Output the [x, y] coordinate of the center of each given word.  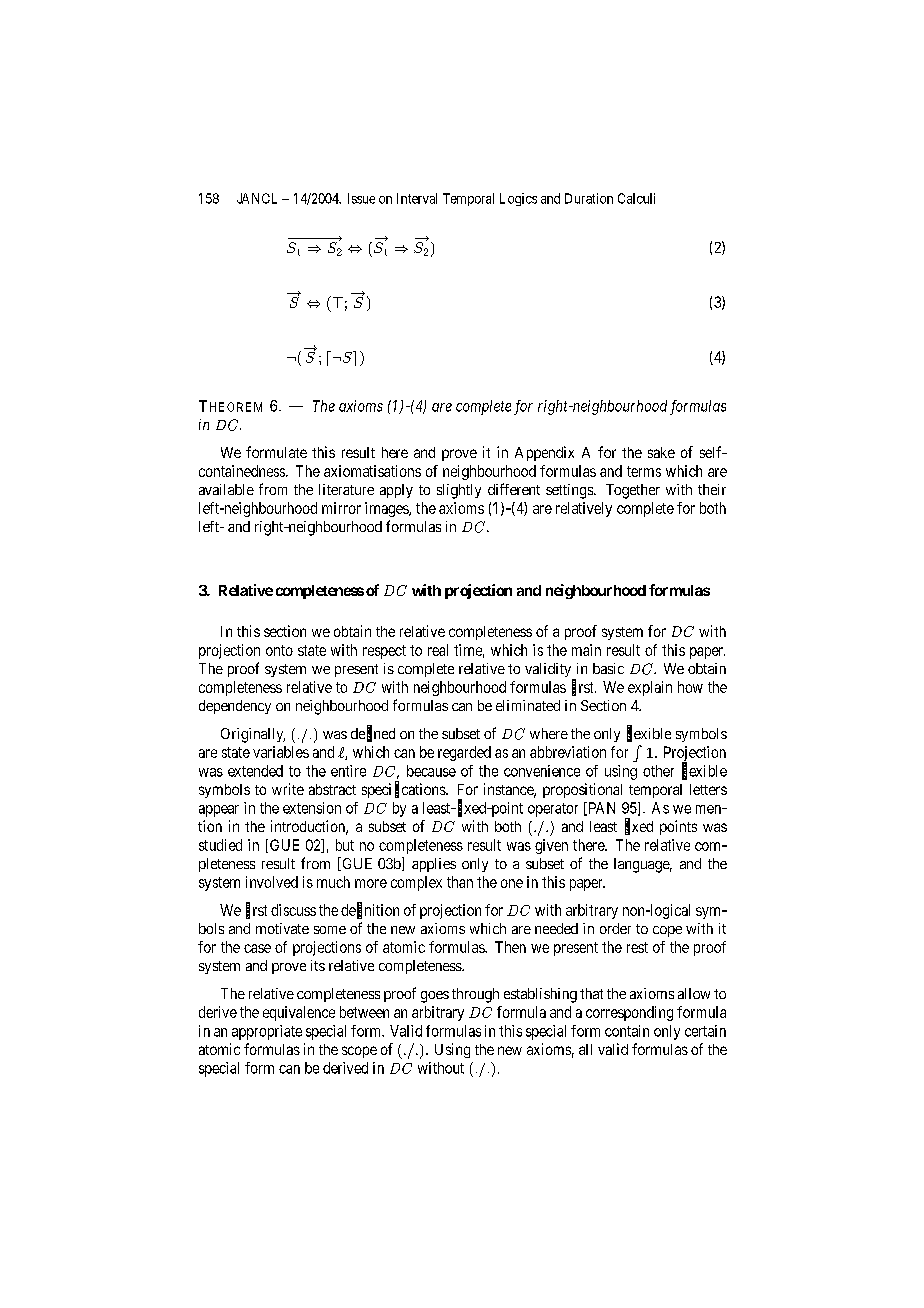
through [475, 995]
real [438, 650]
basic [608, 668]
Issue [361, 198]
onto [279, 650]
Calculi [636, 198]
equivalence [299, 1013]
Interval [417, 198]
